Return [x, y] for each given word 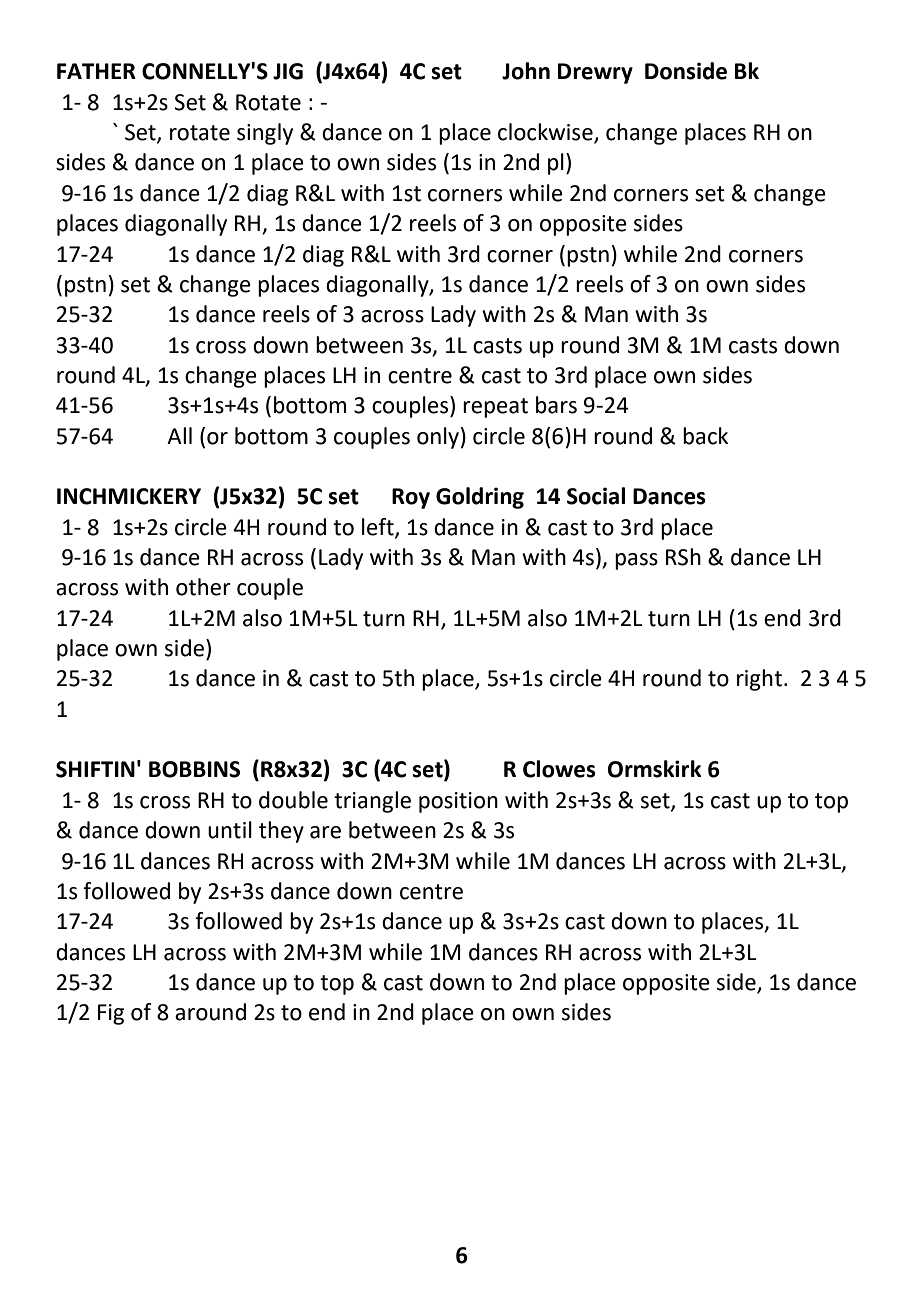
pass [636, 561]
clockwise [546, 133]
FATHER [96, 71]
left [379, 527]
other [203, 587]
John [526, 71]
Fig [111, 1014]
